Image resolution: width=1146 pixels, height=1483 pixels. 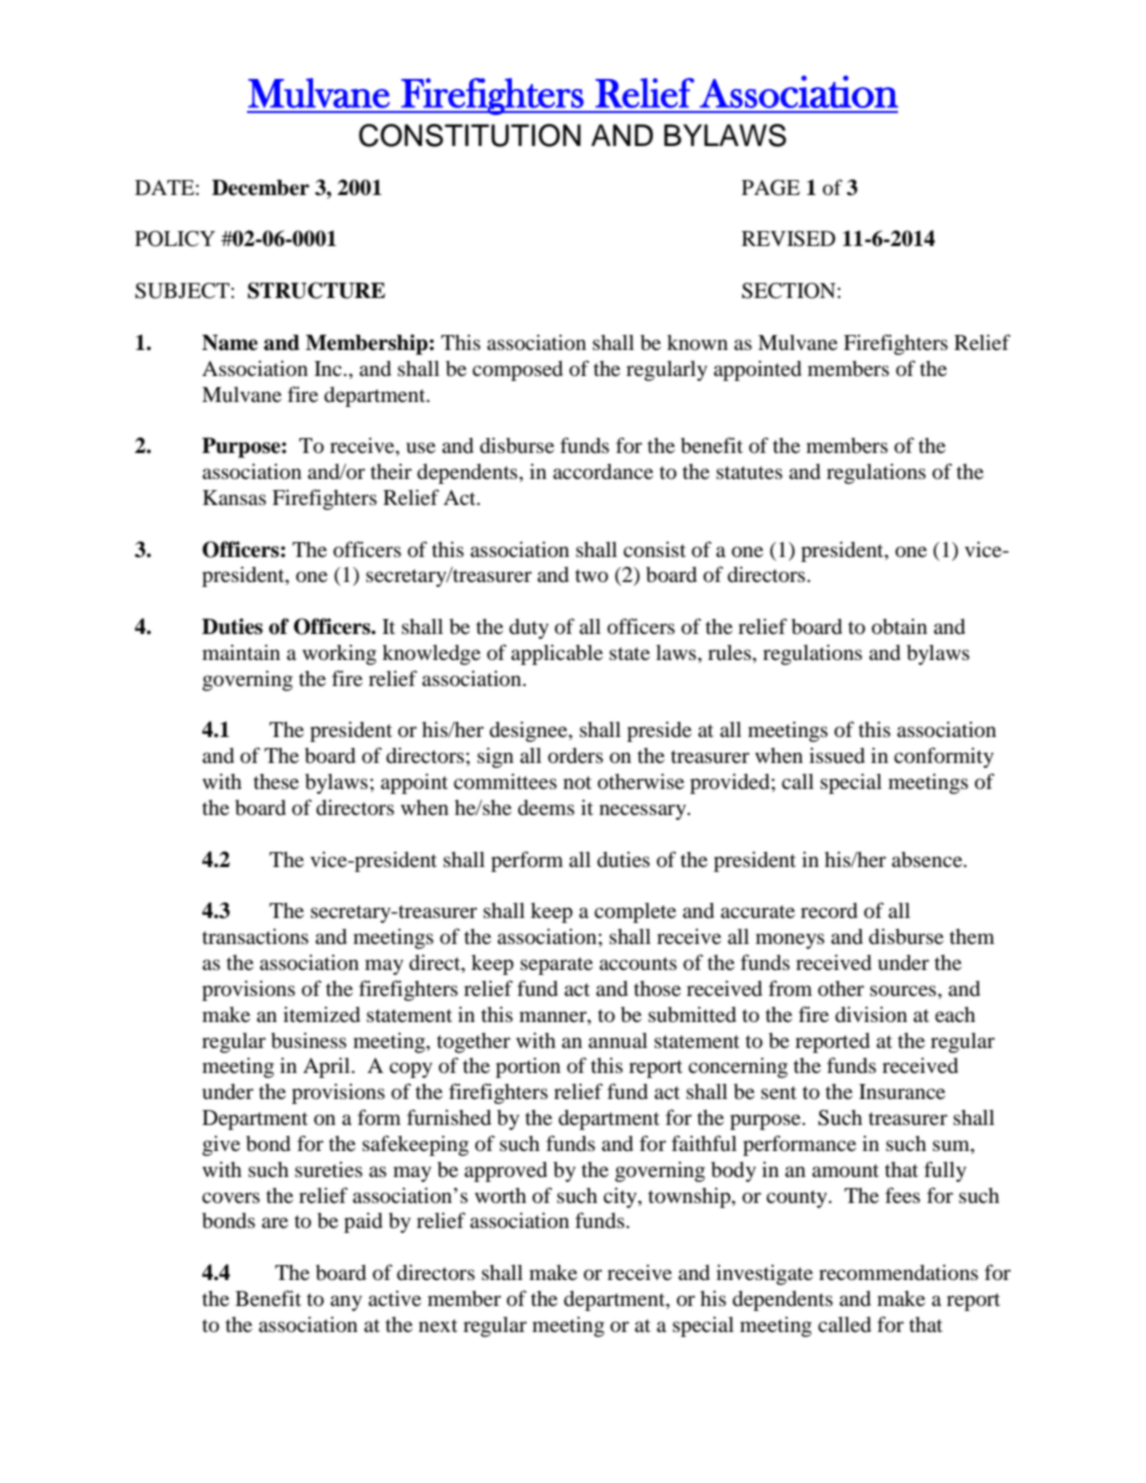 What do you see at coordinates (837, 755) in the screenshot?
I see `issued` at bounding box center [837, 755].
